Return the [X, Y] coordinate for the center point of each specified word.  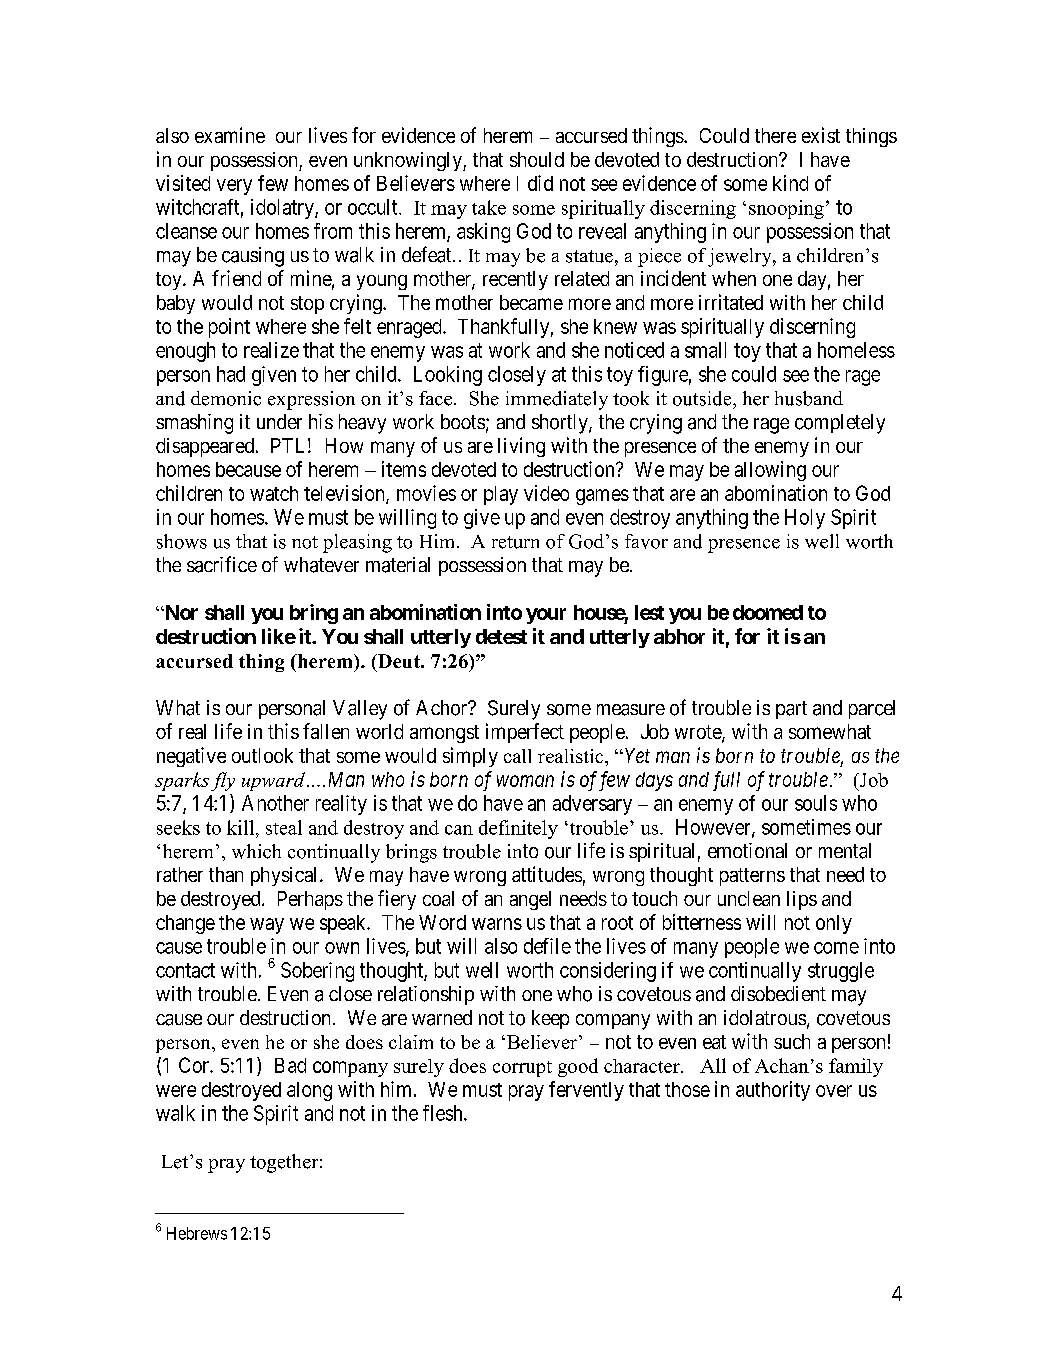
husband [809, 398]
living [521, 447]
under [279, 421]
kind [790, 183]
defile [547, 946]
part [791, 710]
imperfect [525, 733]
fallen [326, 731]
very [234, 187]
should [537, 159]
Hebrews [197, 1233]
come [836, 948]
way [267, 926]
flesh [444, 1113]
